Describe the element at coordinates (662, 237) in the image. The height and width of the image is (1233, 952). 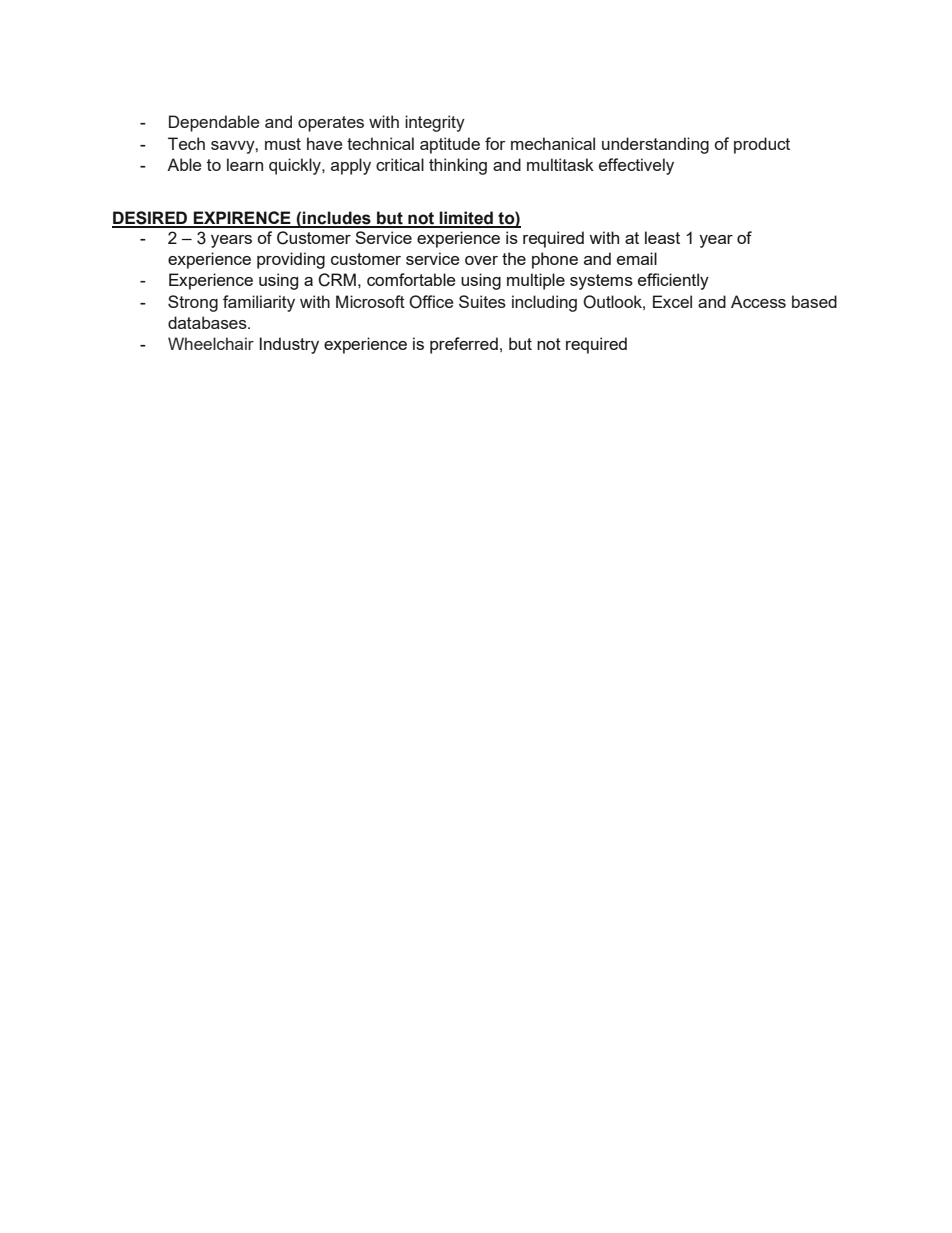
I see `least` at that location.
